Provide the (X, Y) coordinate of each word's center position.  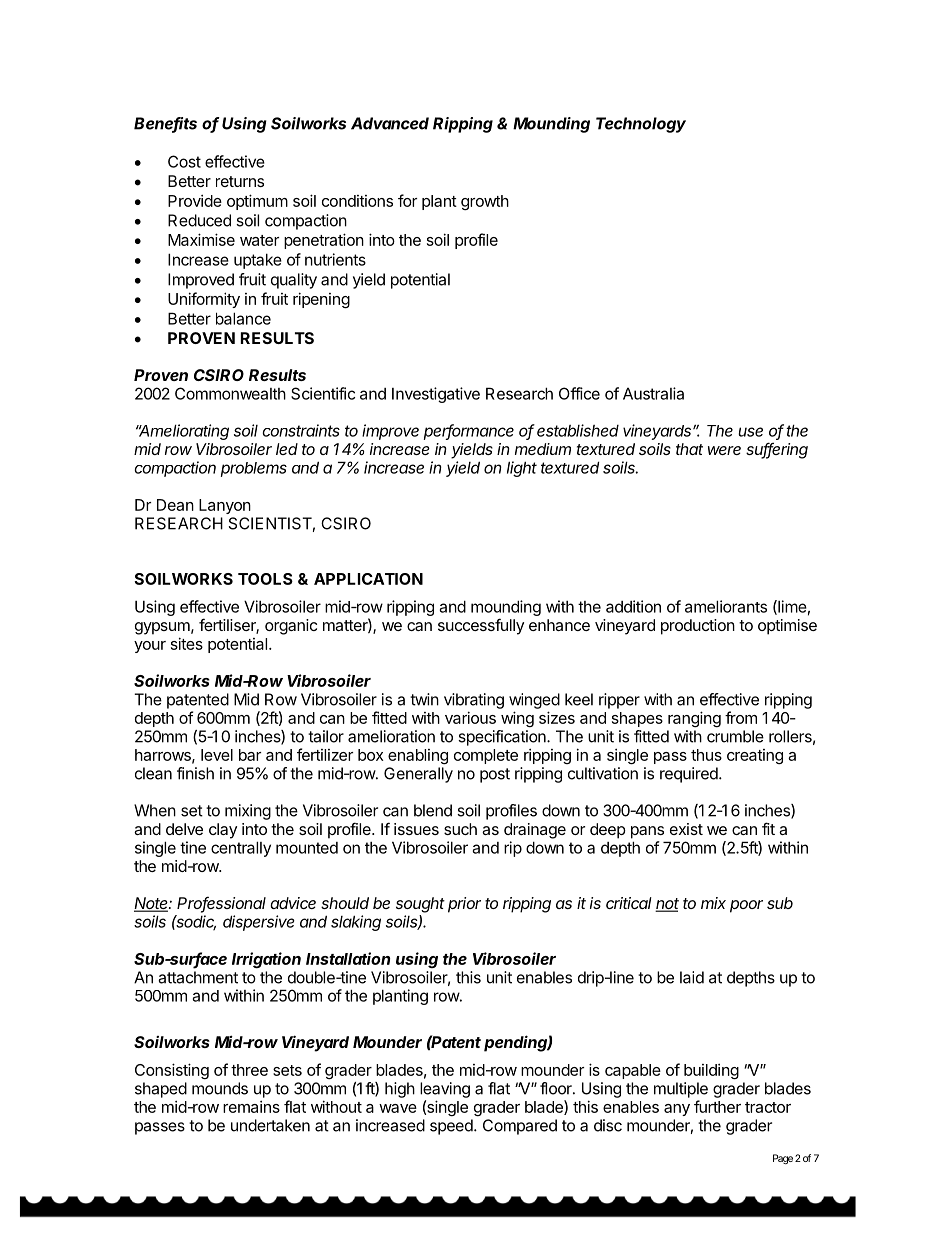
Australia (653, 393)
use (750, 432)
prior (464, 905)
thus (706, 755)
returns (240, 181)
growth (485, 202)
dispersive (259, 923)
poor (746, 906)
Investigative (436, 395)
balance (243, 318)
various (470, 717)
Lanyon (225, 506)
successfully (481, 626)
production (698, 627)
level (217, 755)
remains (251, 1106)
